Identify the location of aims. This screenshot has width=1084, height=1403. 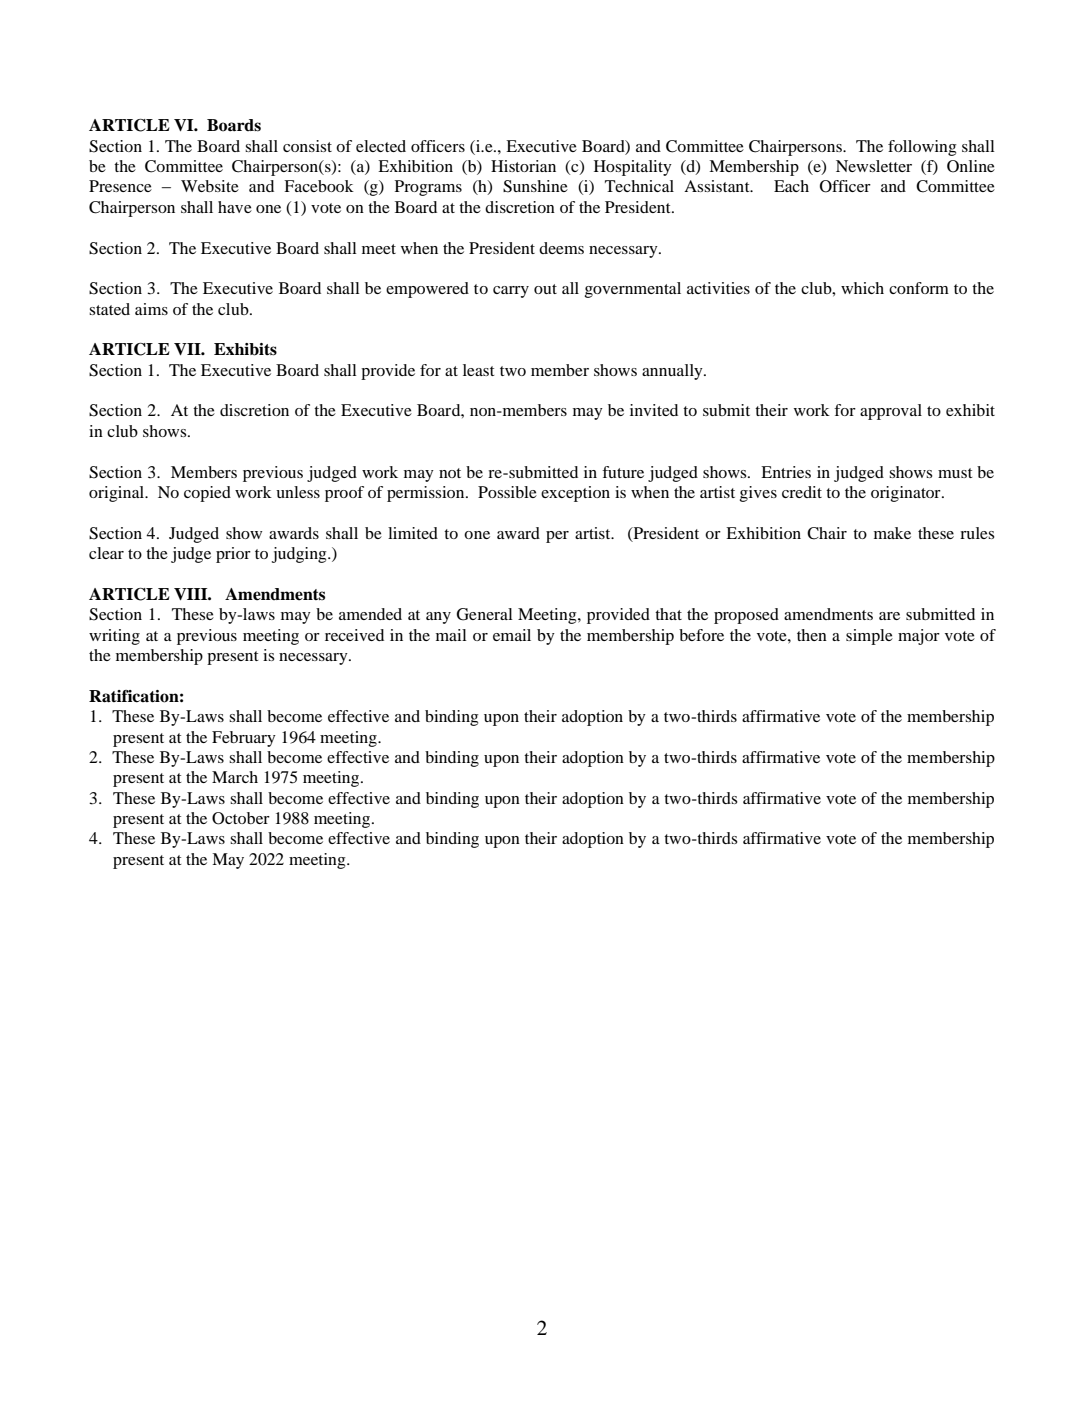
(151, 309).
